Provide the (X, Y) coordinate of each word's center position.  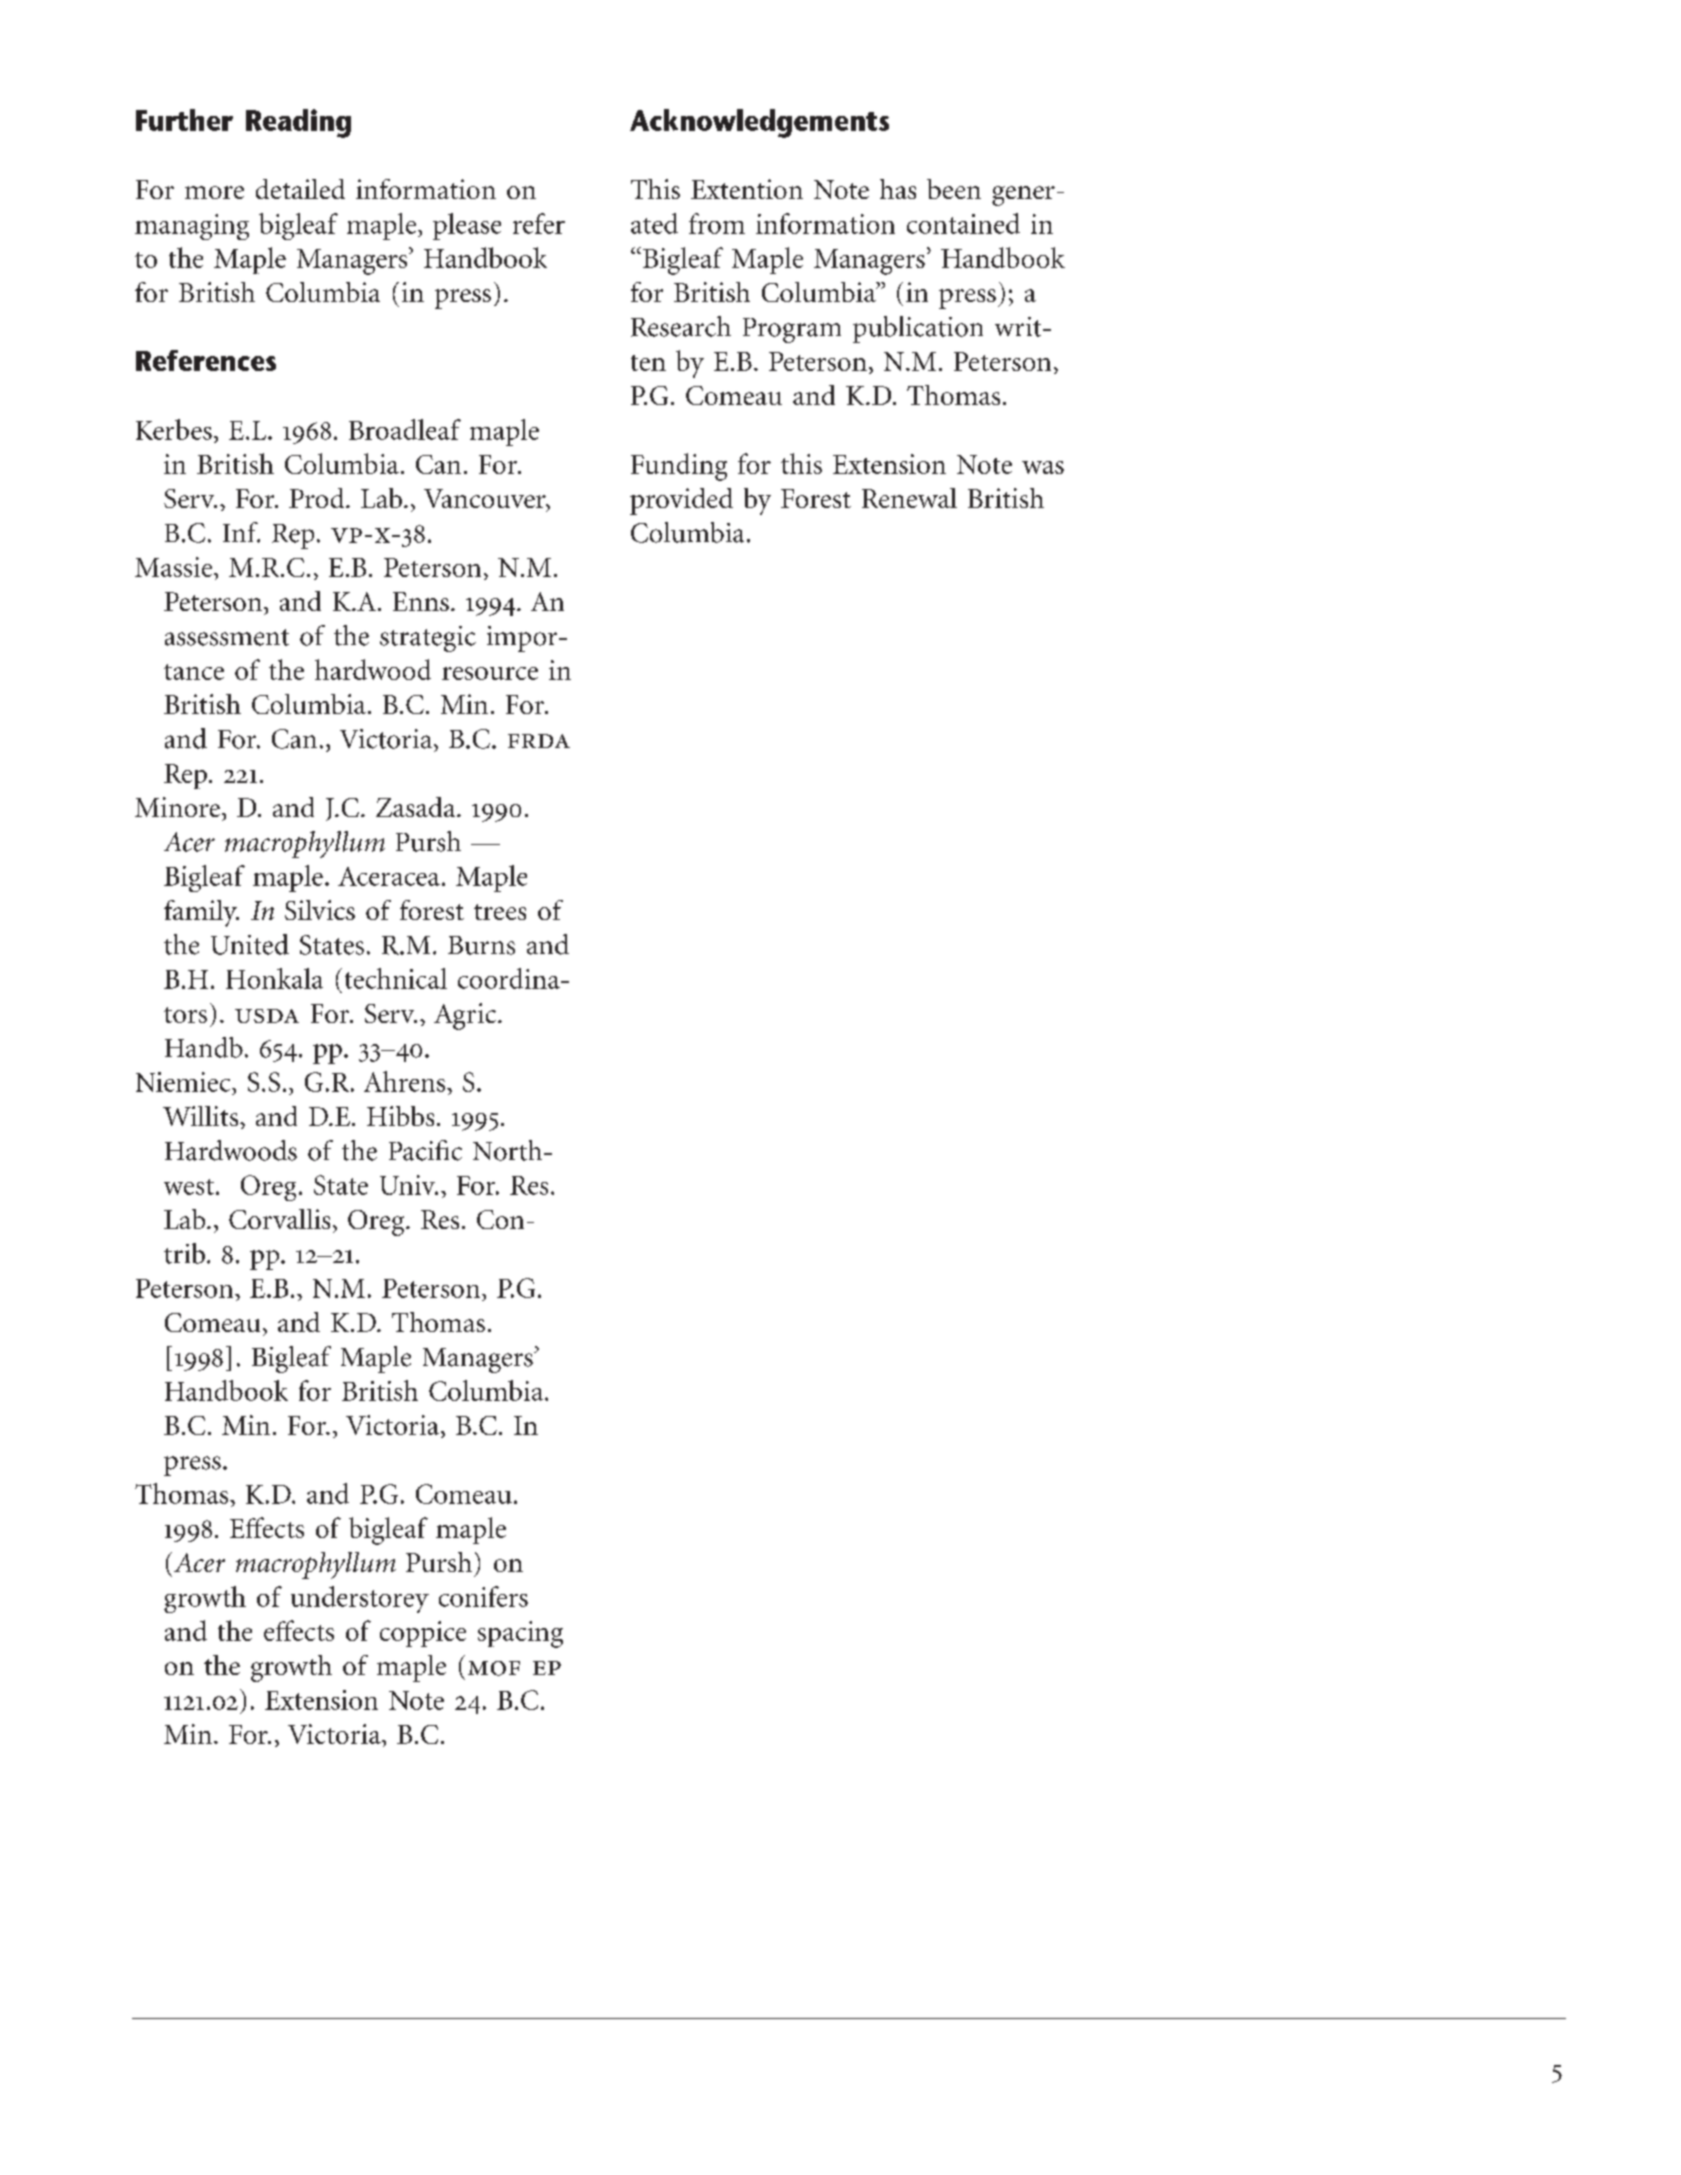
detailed (300, 189)
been (954, 189)
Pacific (425, 1150)
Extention (747, 189)
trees (500, 912)
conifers (483, 1596)
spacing (520, 1634)
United (250, 944)
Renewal (909, 498)
